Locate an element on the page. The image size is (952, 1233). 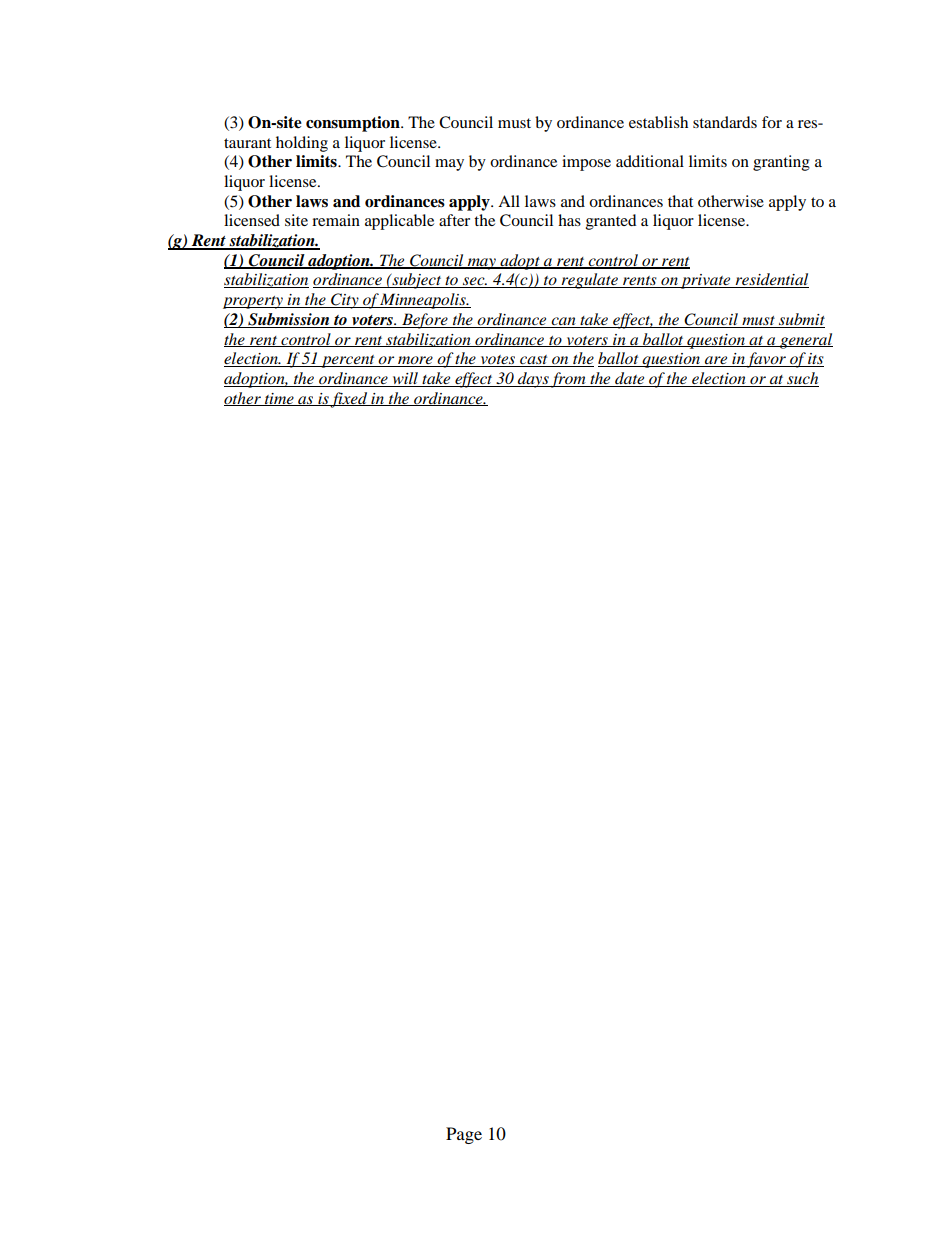
date is located at coordinates (630, 379).
